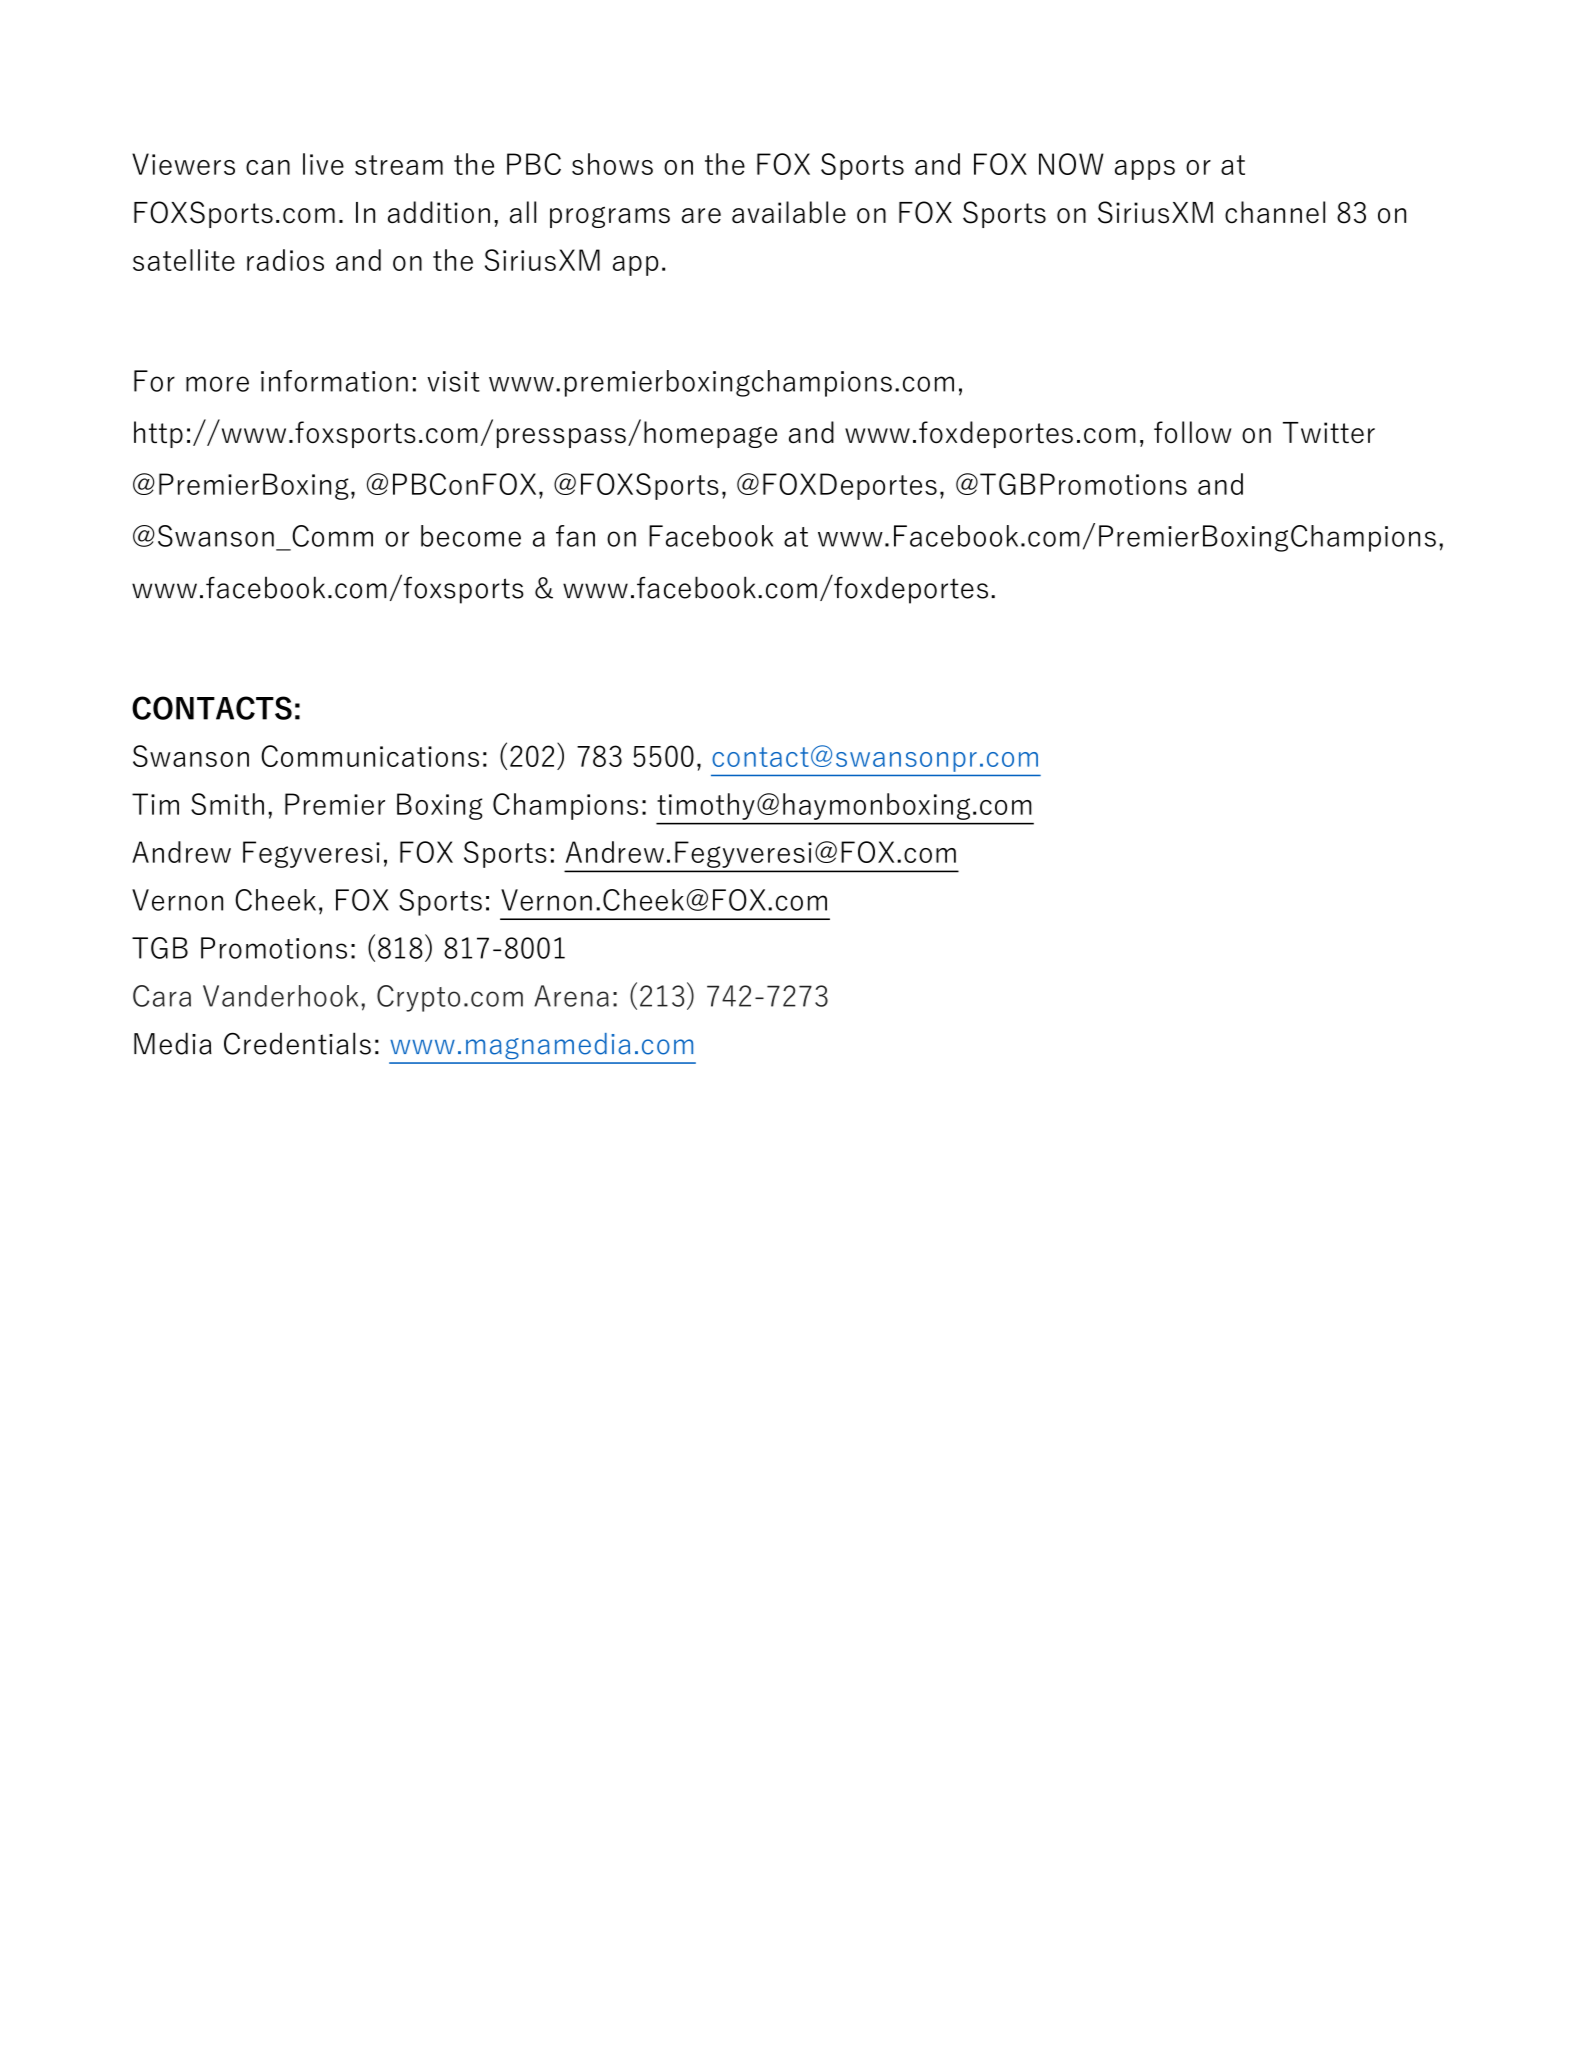 The width and height of the screenshot is (1594, 2063). What do you see at coordinates (1192, 432) in the screenshot?
I see `follow` at bounding box center [1192, 432].
